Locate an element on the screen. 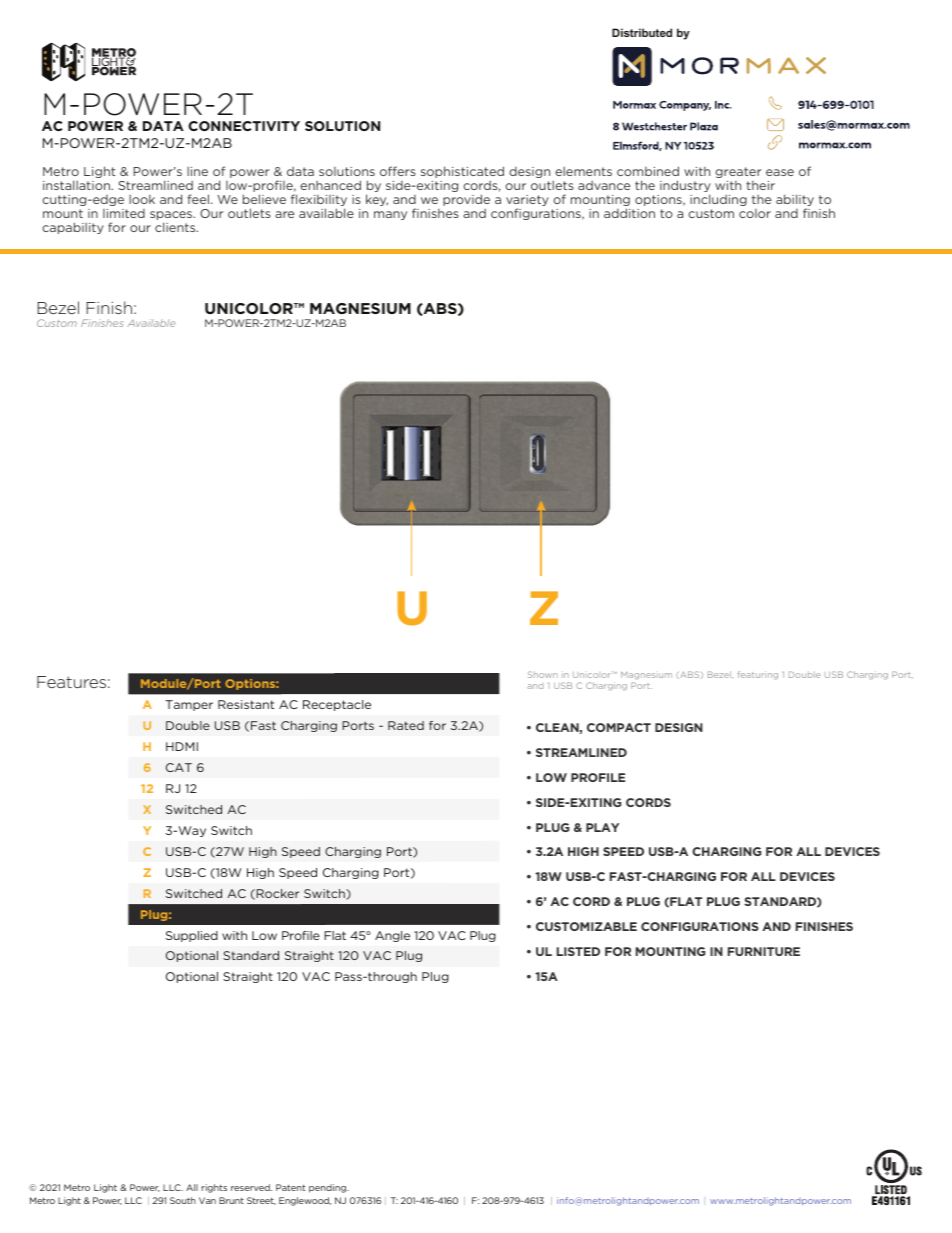  South is located at coordinates (183, 1200).
